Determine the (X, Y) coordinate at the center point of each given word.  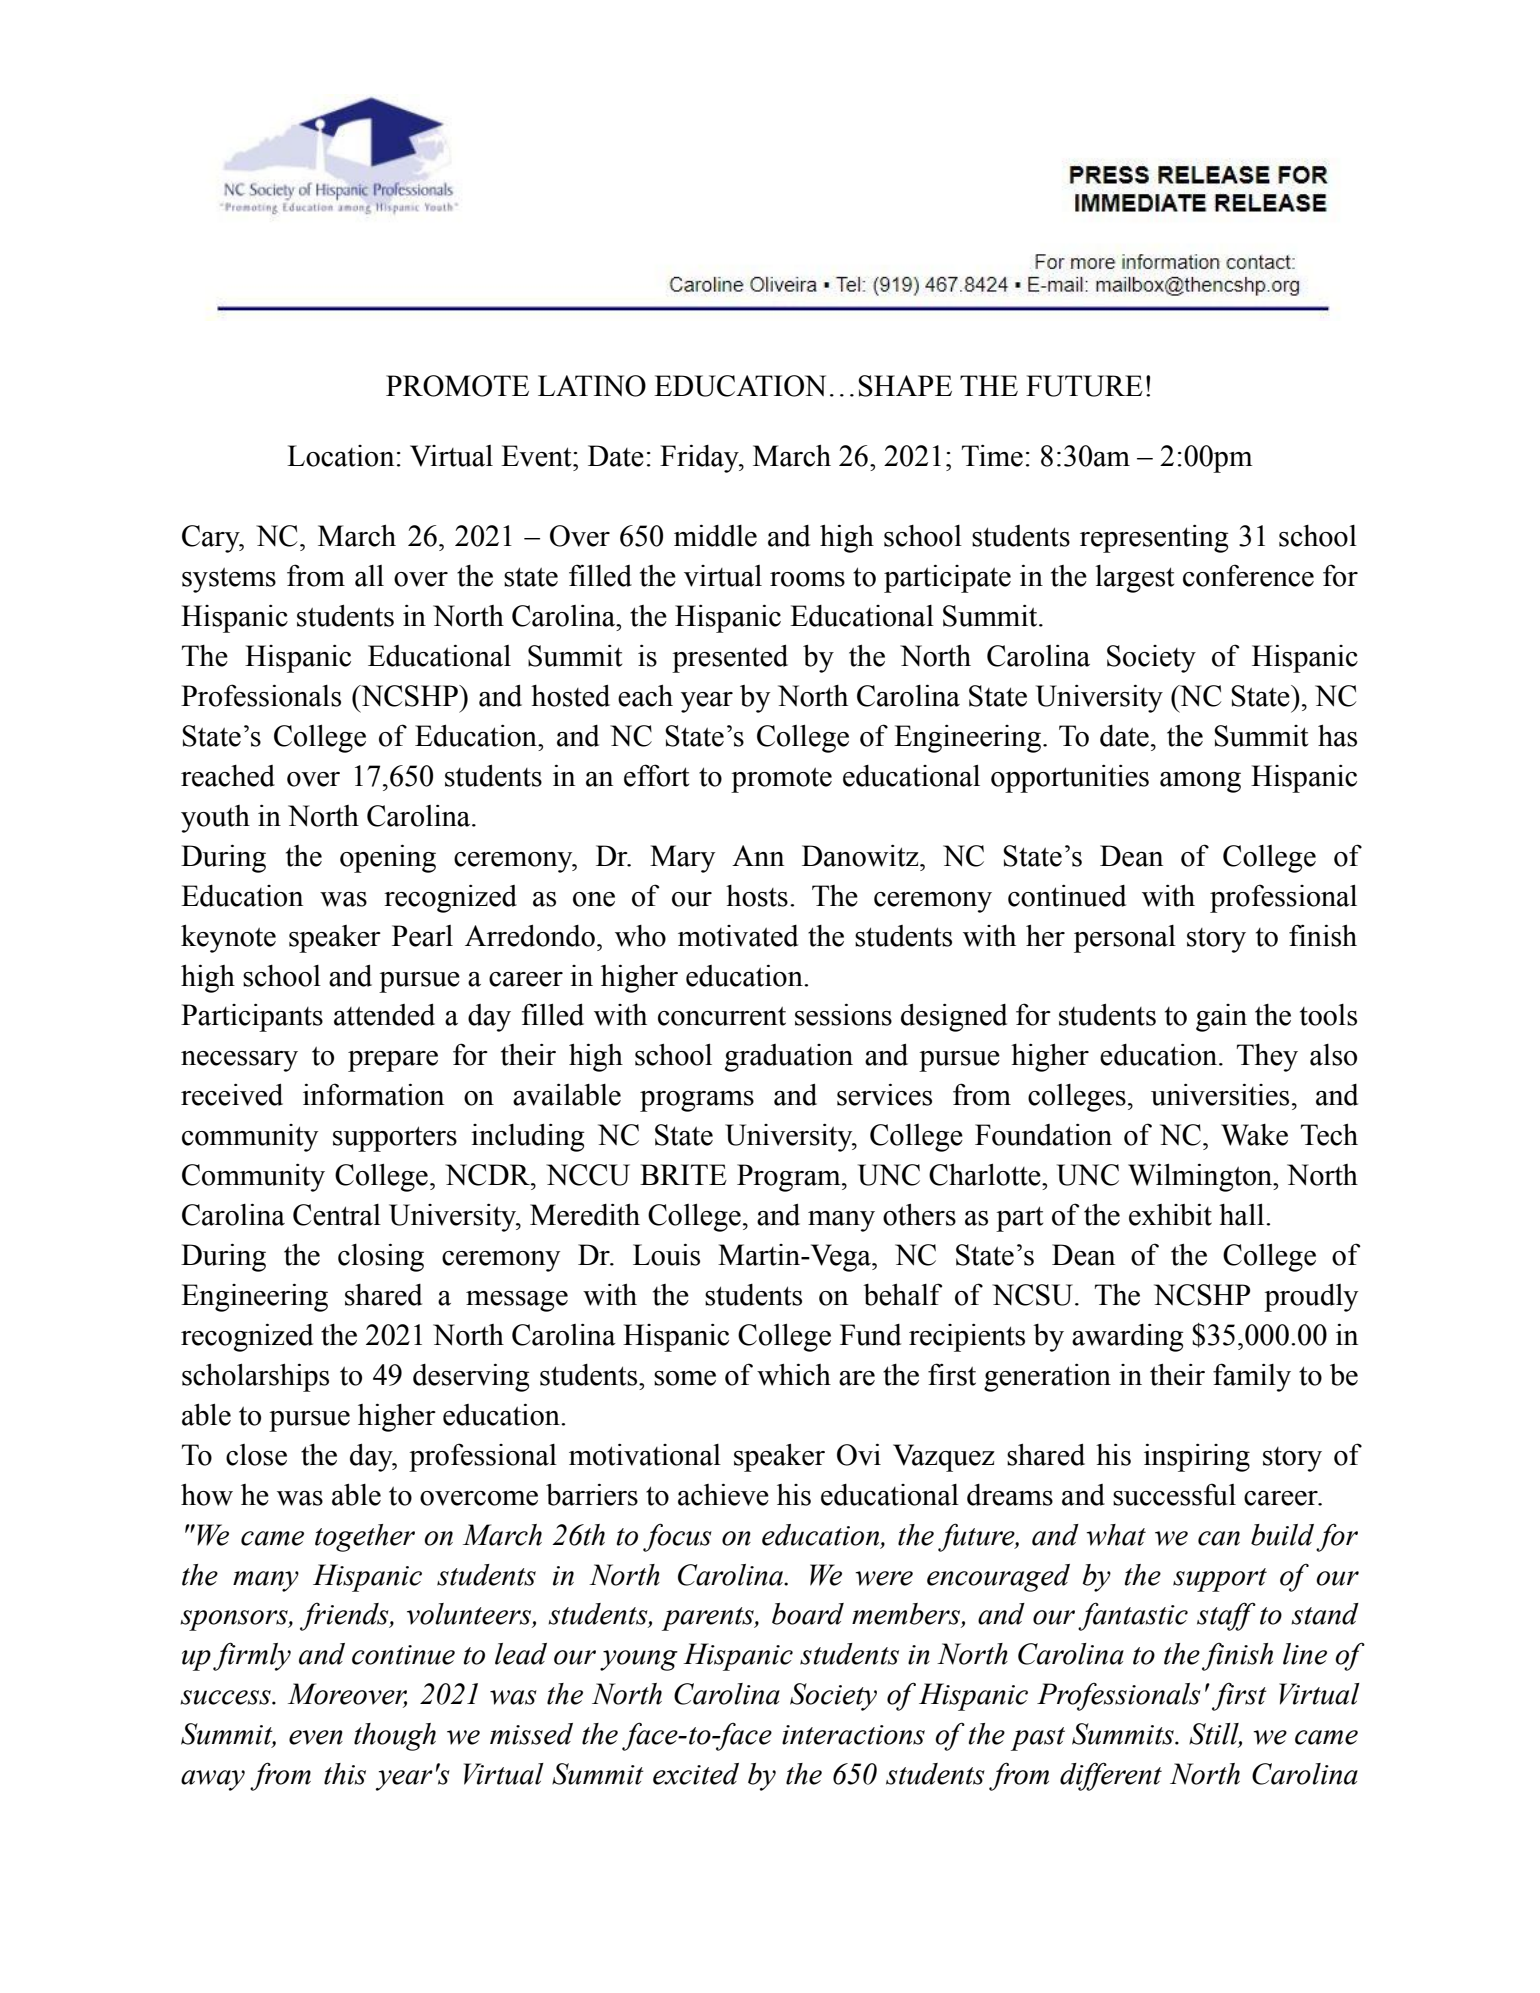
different (1111, 1776)
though (395, 1737)
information (373, 1094)
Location (340, 456)
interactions (853, 1735)
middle (715, 535)
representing (1154, 539)
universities (1220, 1094)
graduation (789, 1058)
